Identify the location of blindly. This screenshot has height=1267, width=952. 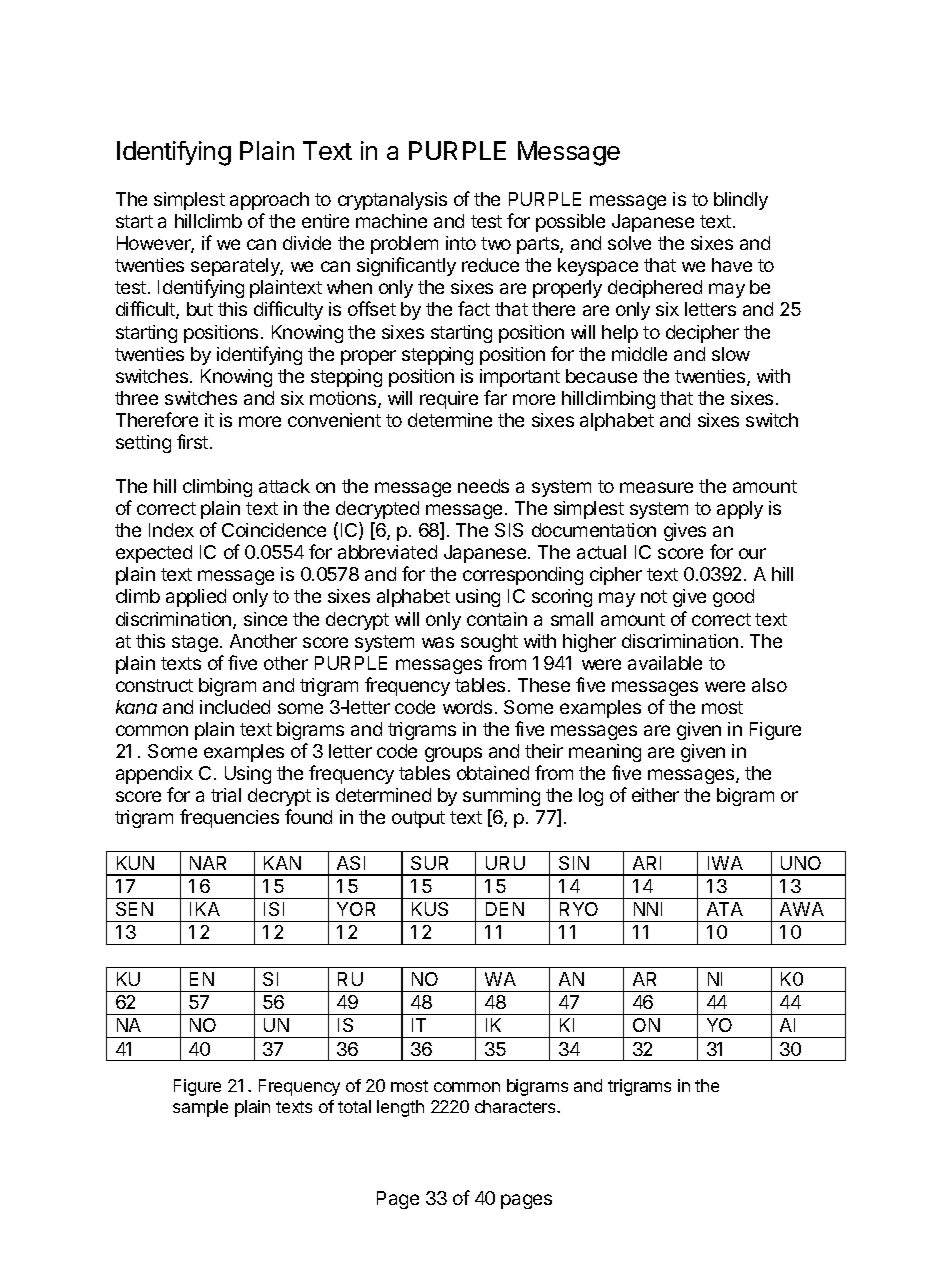
(741, 201).
